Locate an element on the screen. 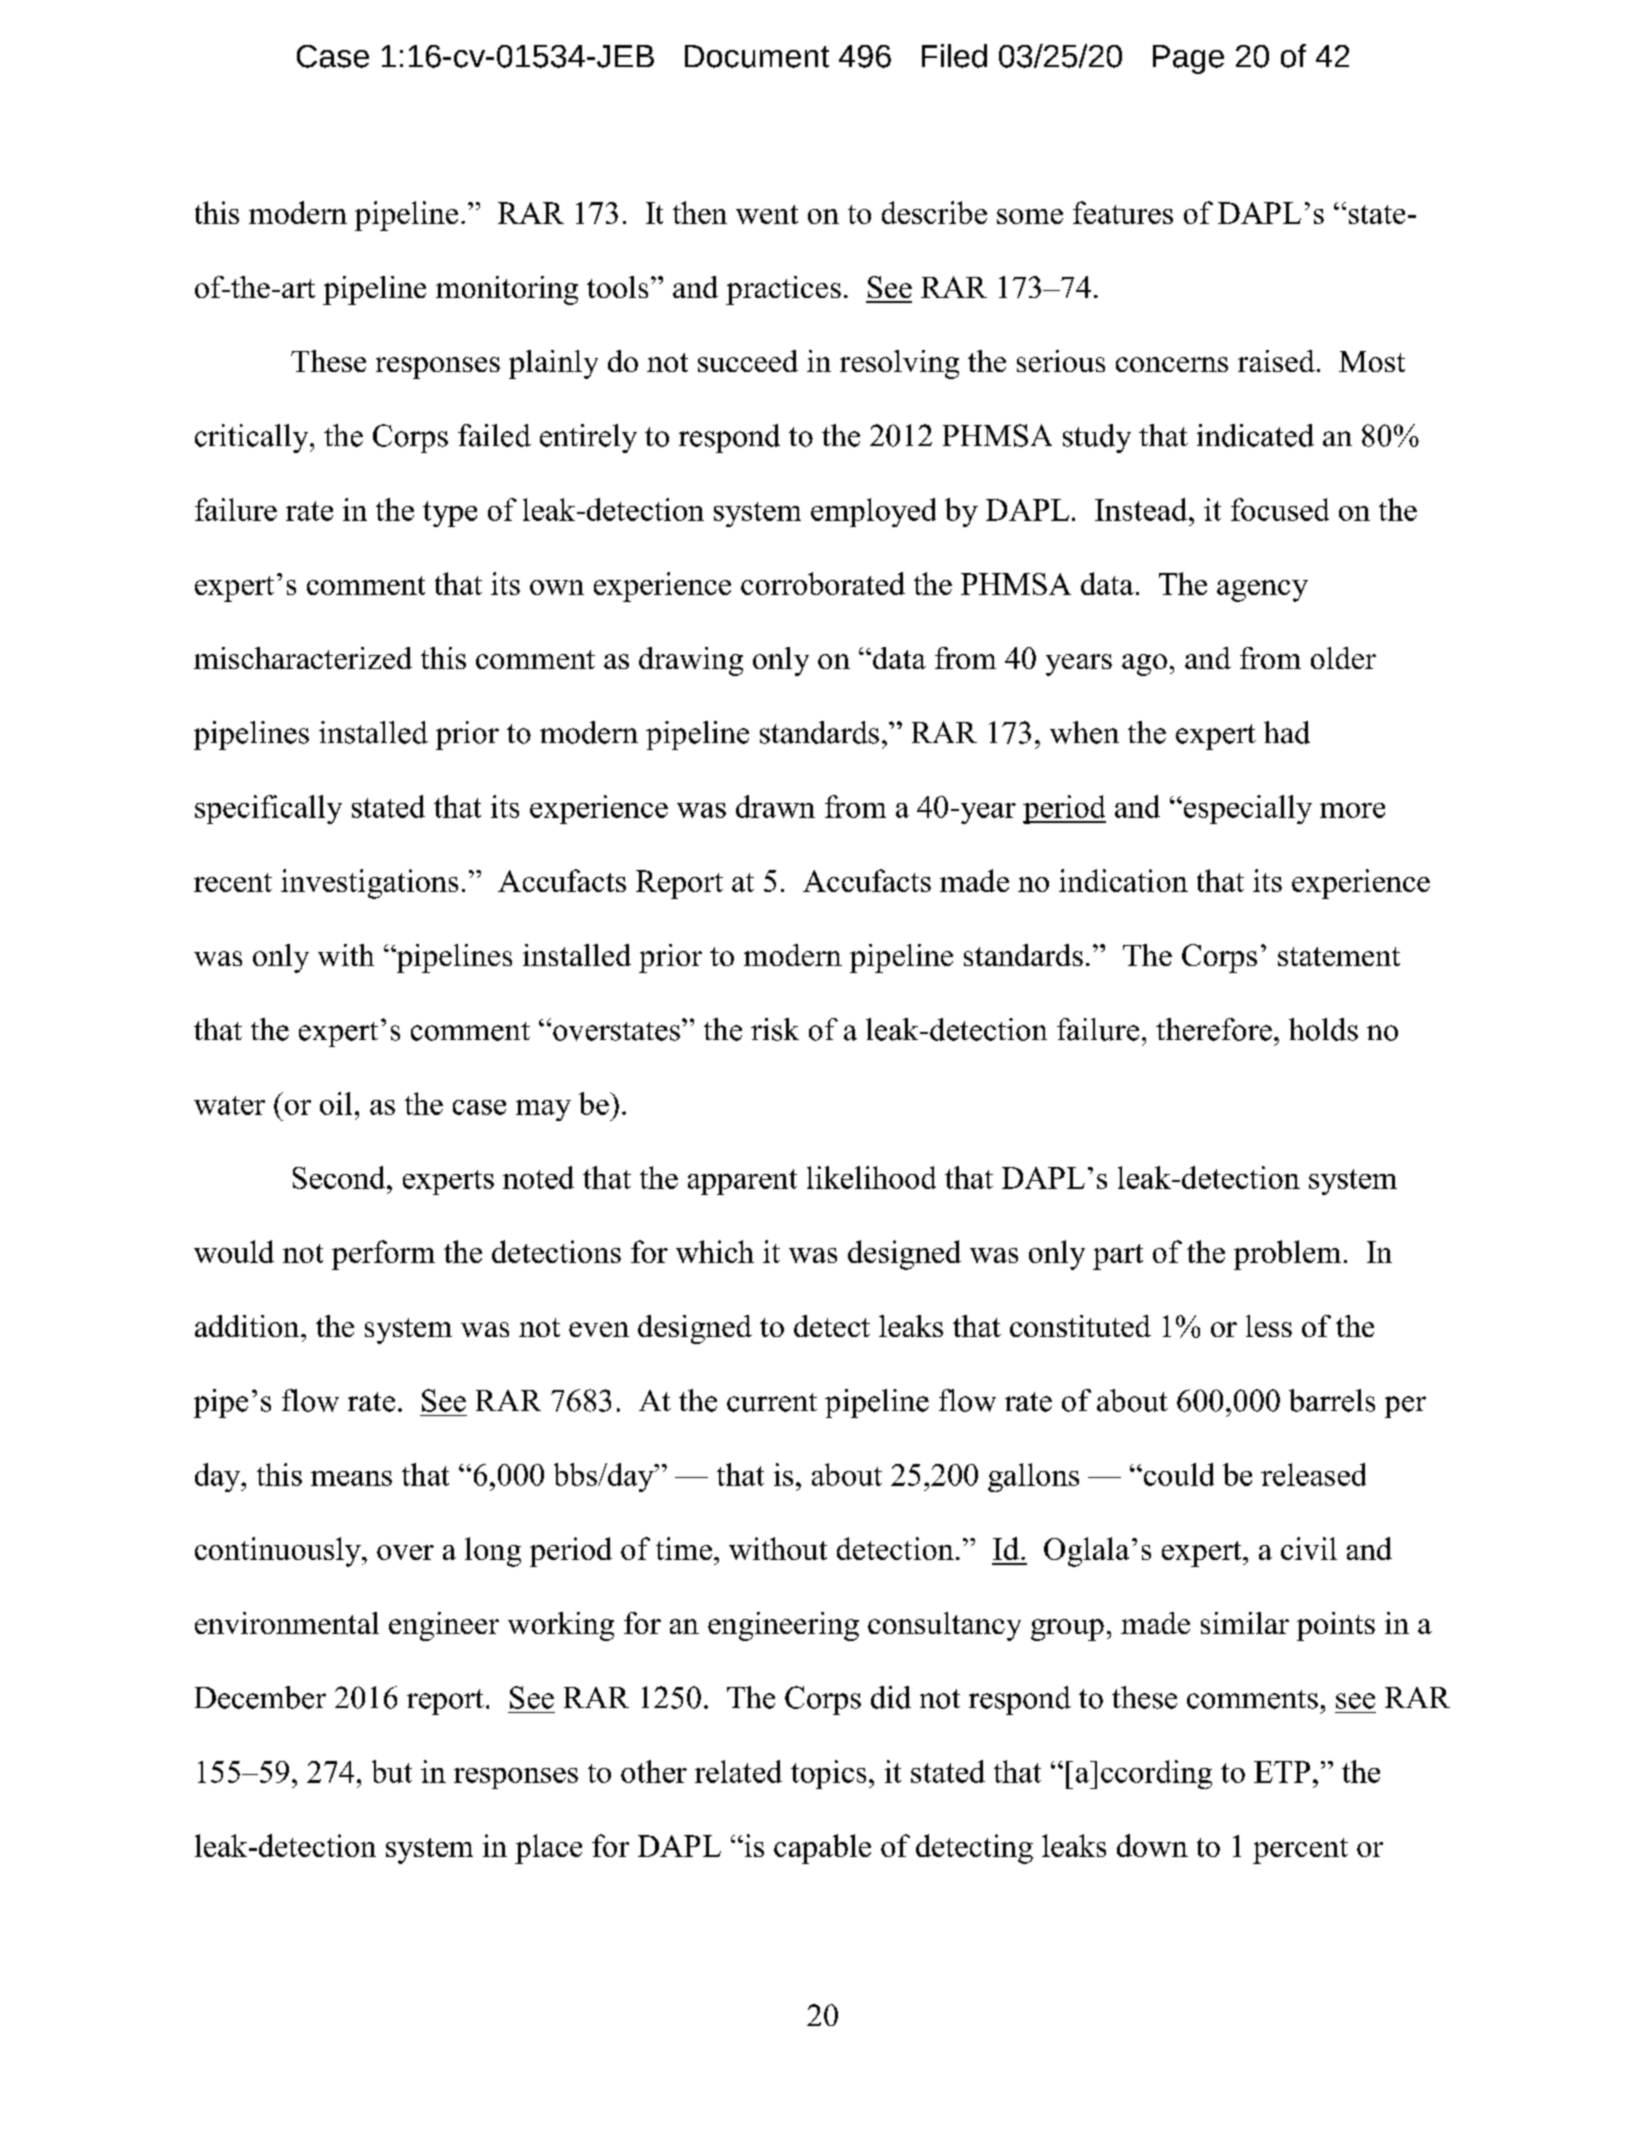 This screenshot has width=1646, height=2130. investigations is located at coordinates (369, 884).
